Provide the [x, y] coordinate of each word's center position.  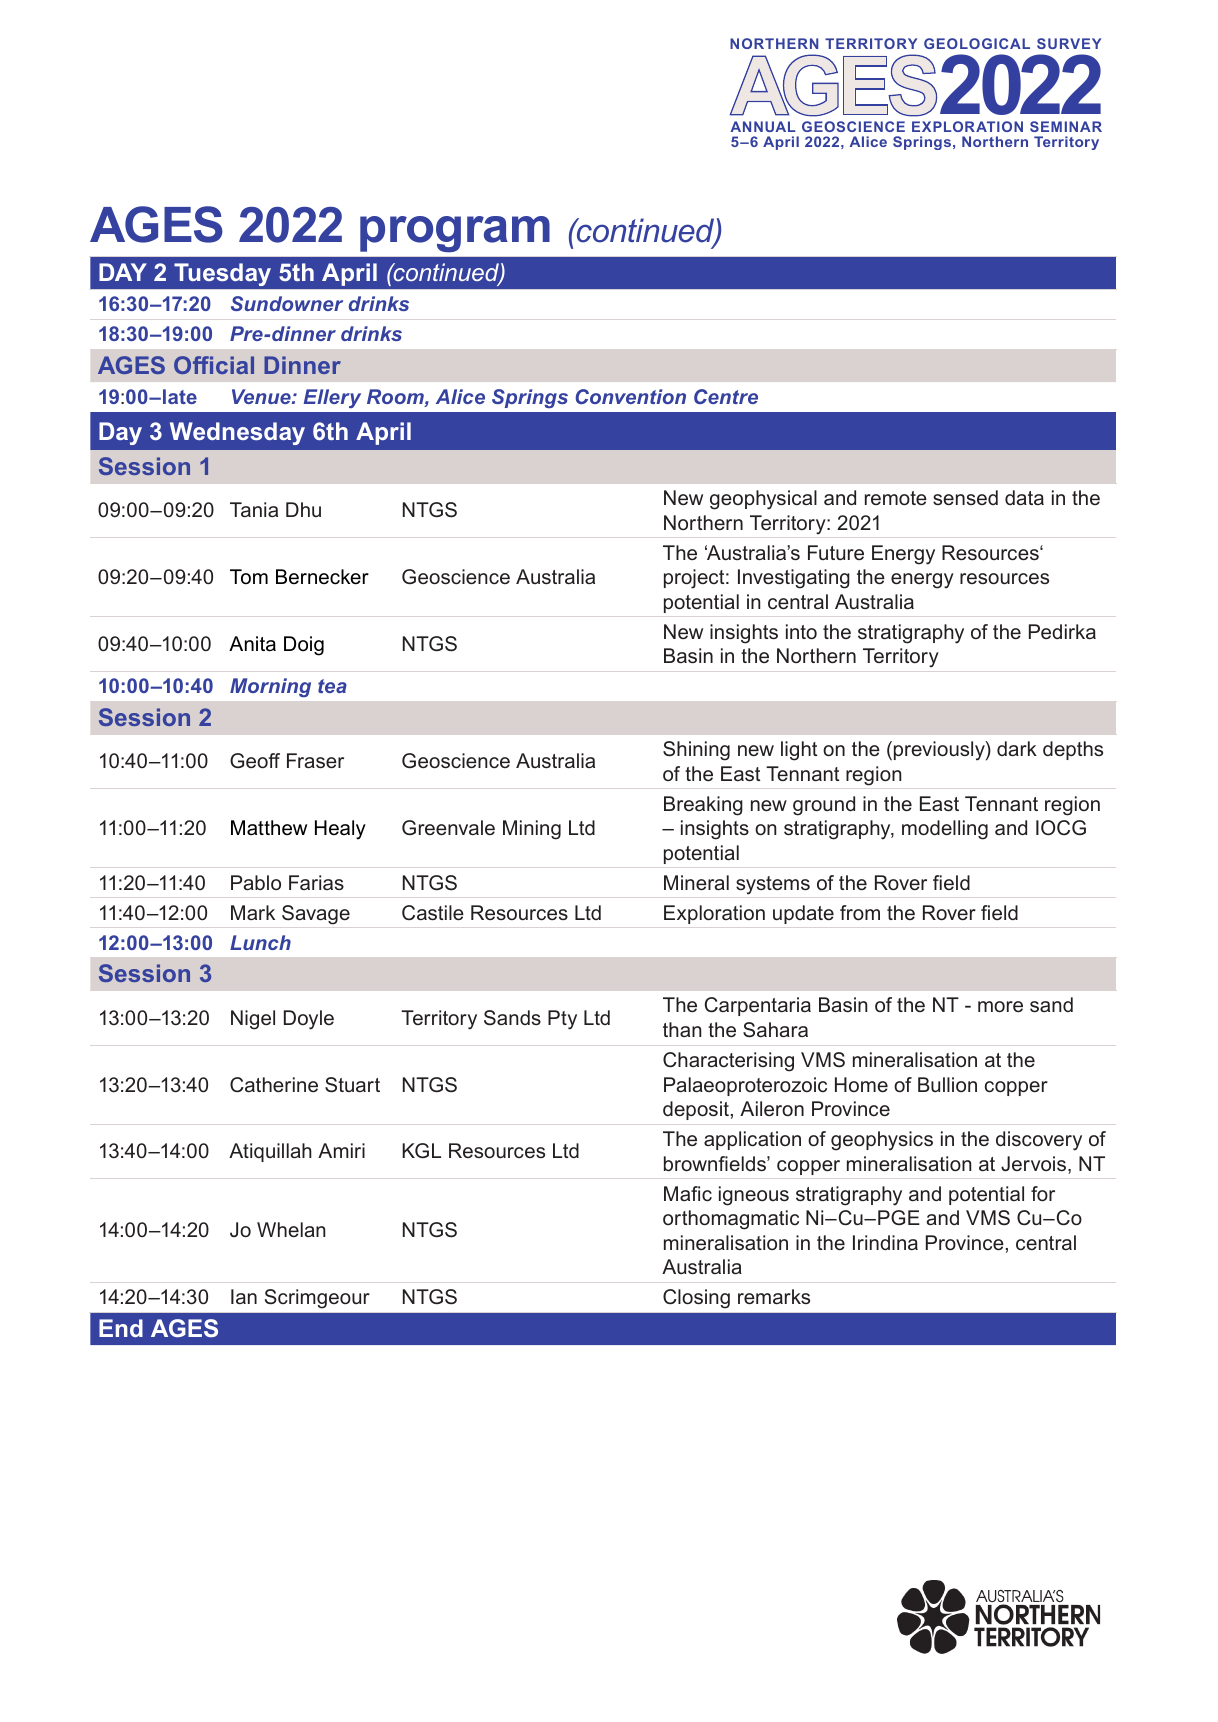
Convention [631, 396]
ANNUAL [763, 126]
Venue [262, 396]
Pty [562, 1020]
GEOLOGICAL [977, 43]
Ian [244, 1296]
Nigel [253, 1020]
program [455, 234]
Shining [696, 751]
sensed [965, 497]
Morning [270, 687]
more [1000, 1006]
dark [1017, 748]
